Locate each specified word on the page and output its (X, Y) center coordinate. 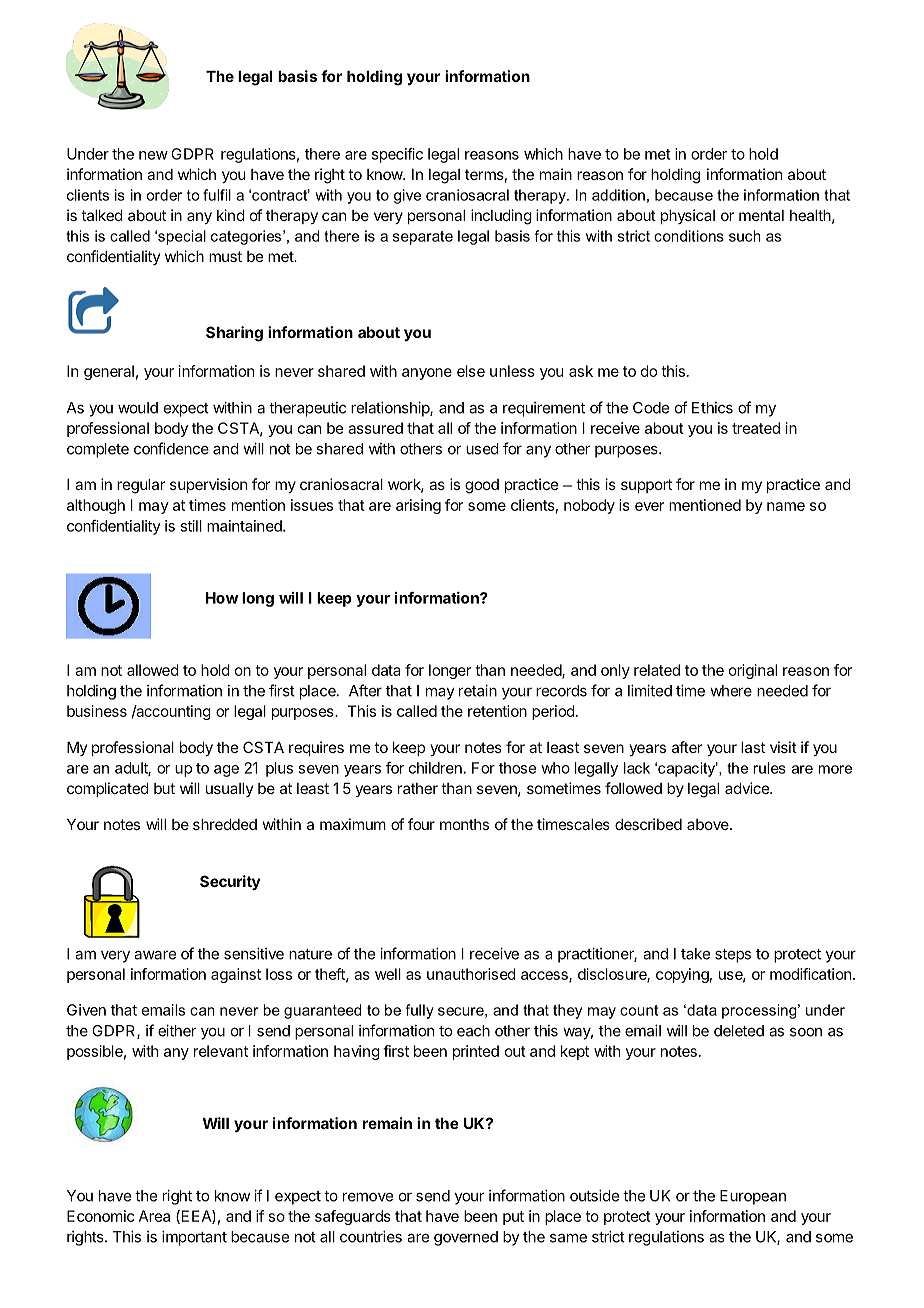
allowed (153, 670)
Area (154, 1216)
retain (478, 690)
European (753, 1197)
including (501, 217)
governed (466, 1238)
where (731, 691)
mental (761, 215)
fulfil (217, 195)
